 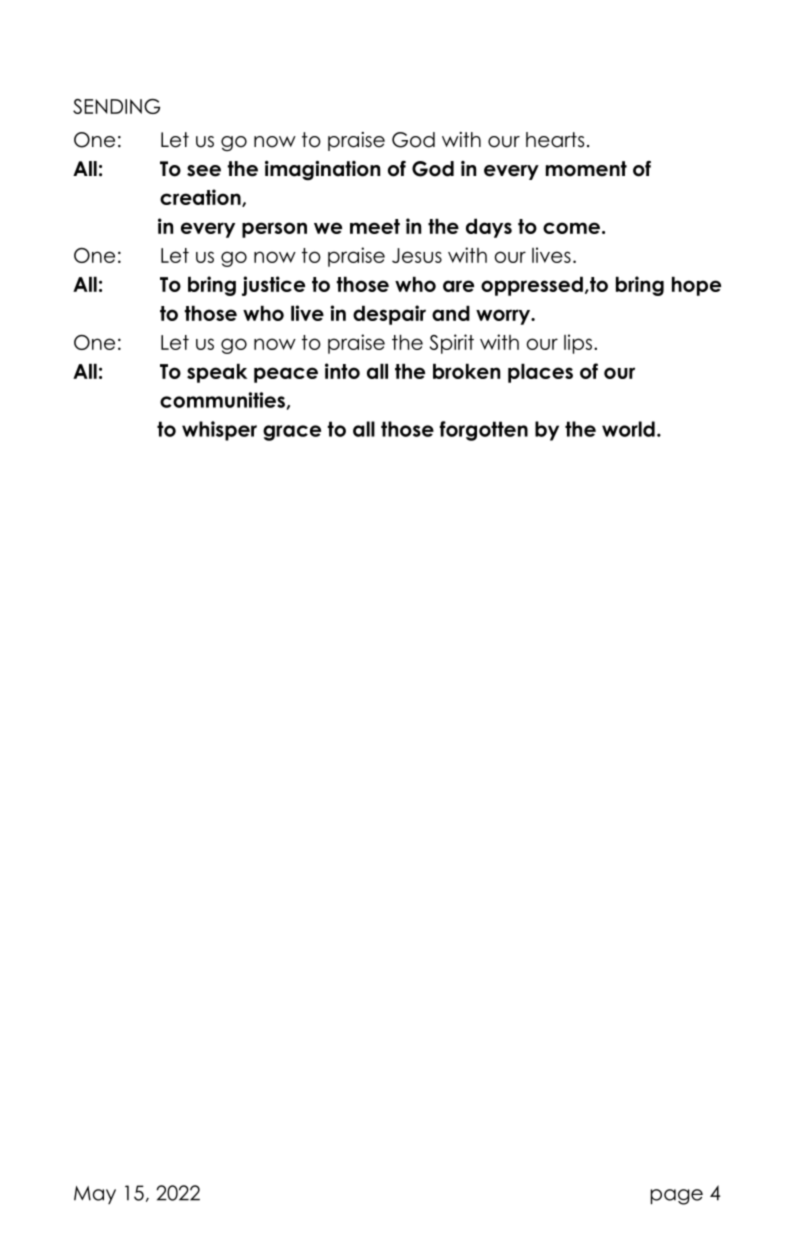 What do you see at coordinates (219, 431) in the screenshot?
I see `whisper` at bounding box center [219, 431].
